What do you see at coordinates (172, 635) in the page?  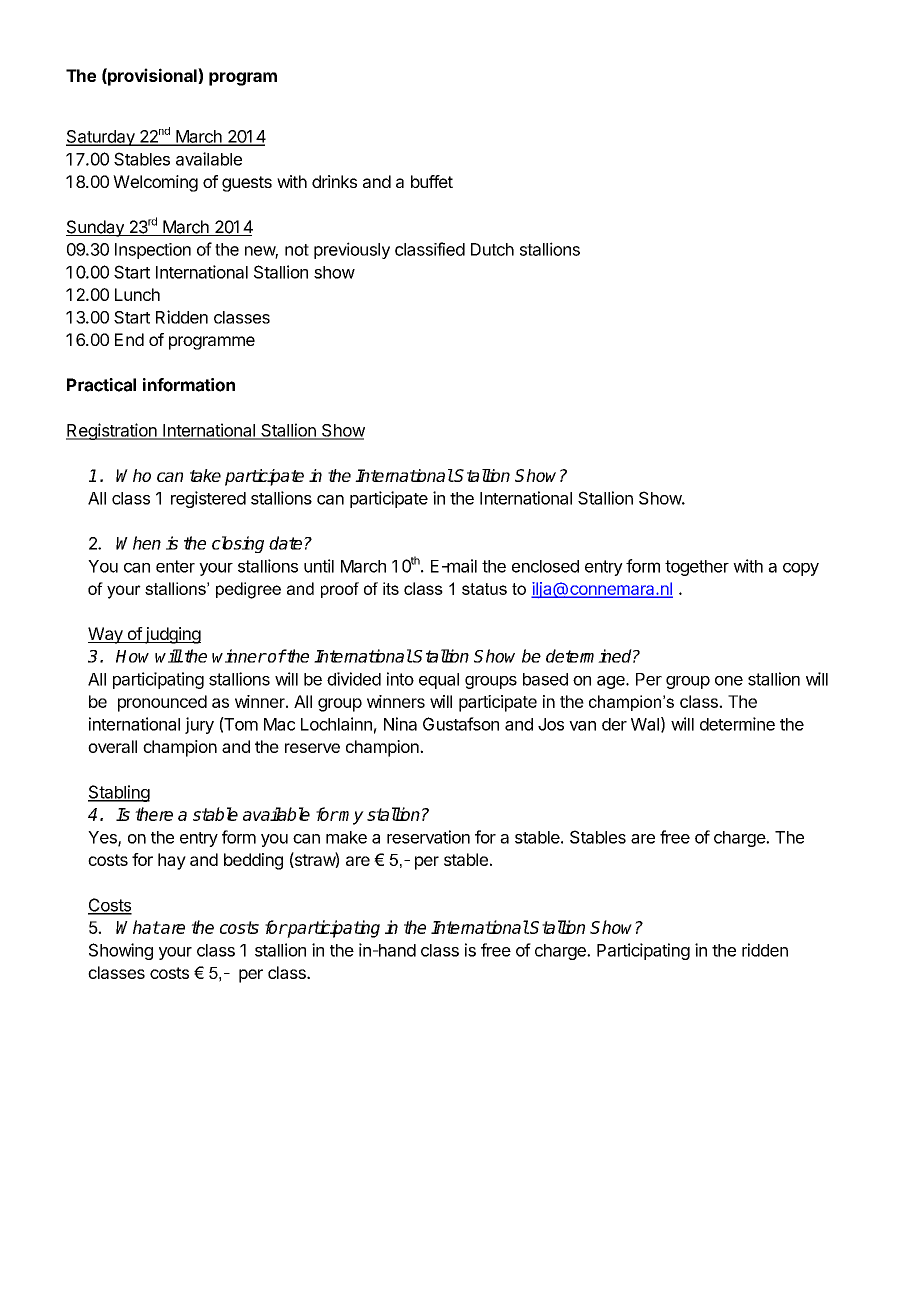 I see `judging` at bounding box center [172, 635].
